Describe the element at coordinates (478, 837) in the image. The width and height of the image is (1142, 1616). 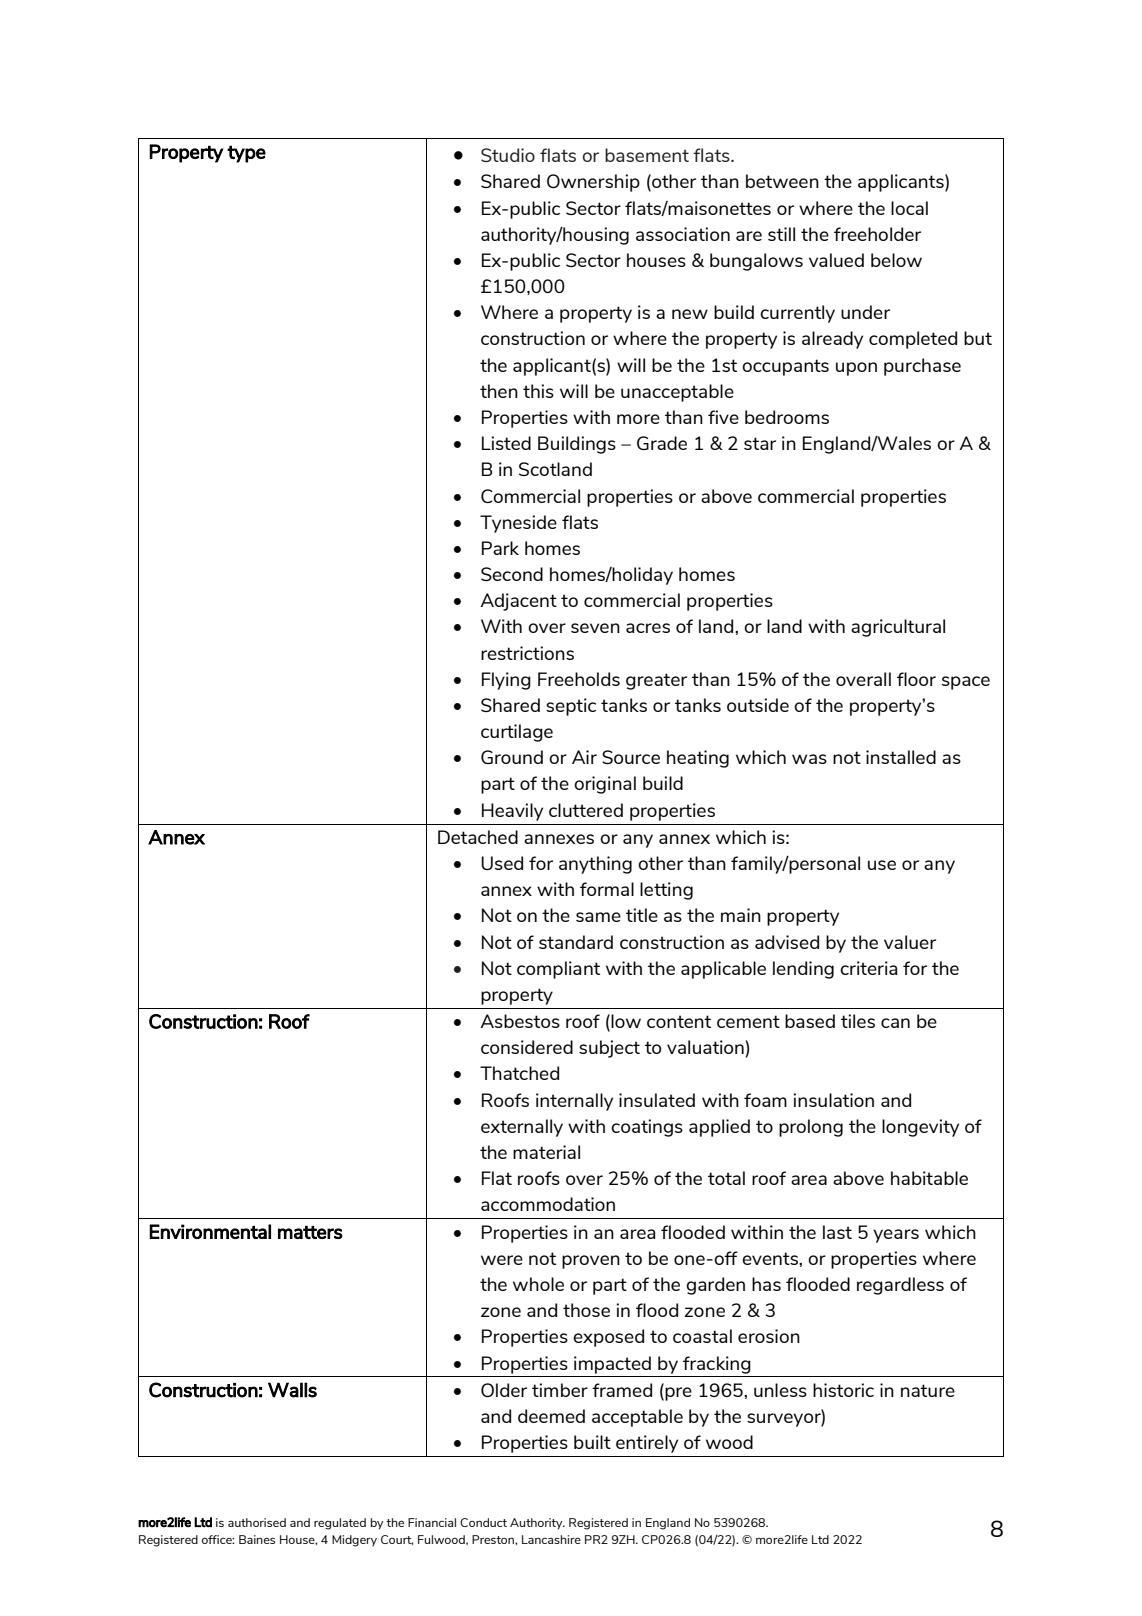
I see `Detached` at that location.
